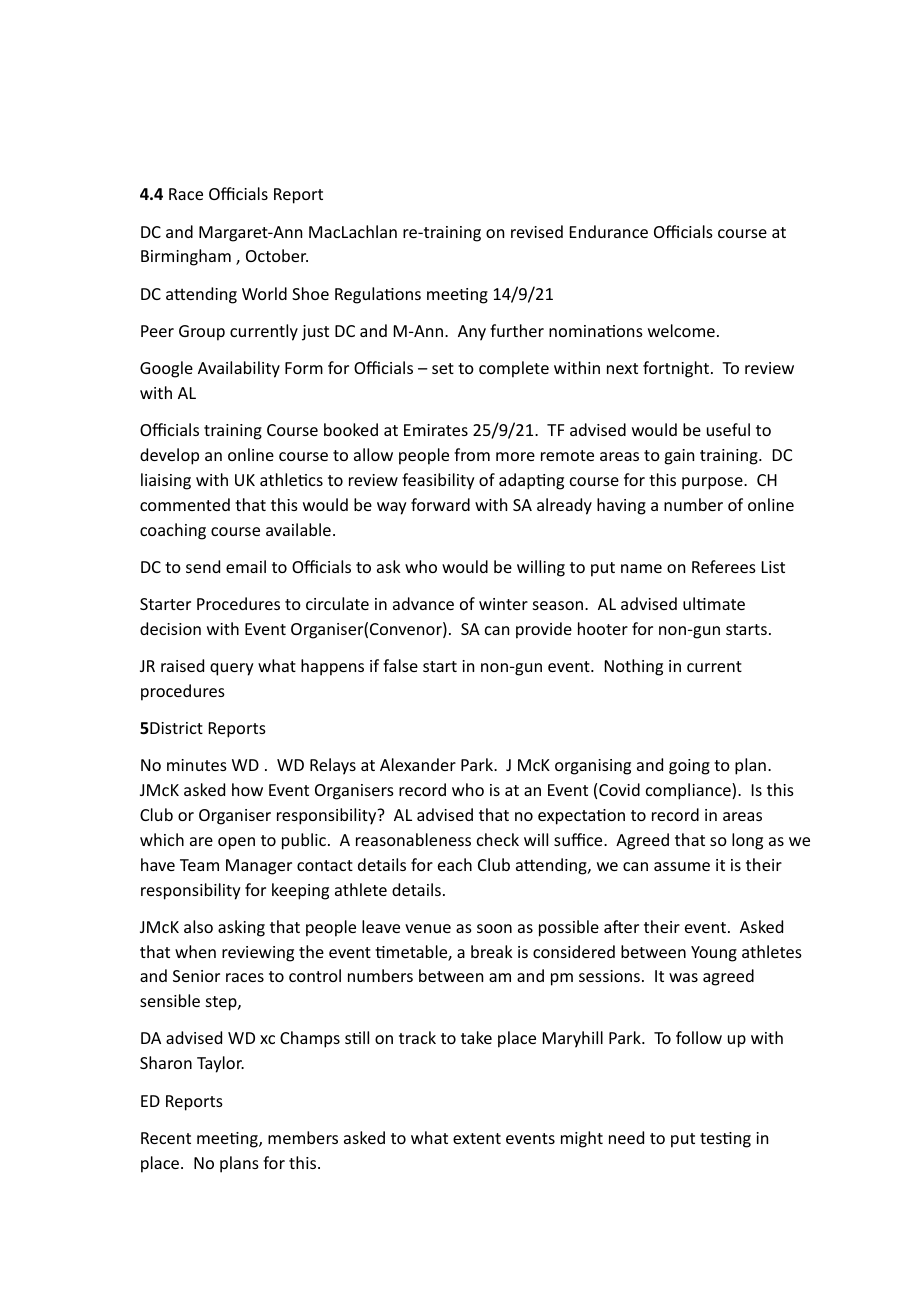  What do you see at coordinates (682, 866) in the screenshot?
I see `assume` at bounding box center [682, 866].
